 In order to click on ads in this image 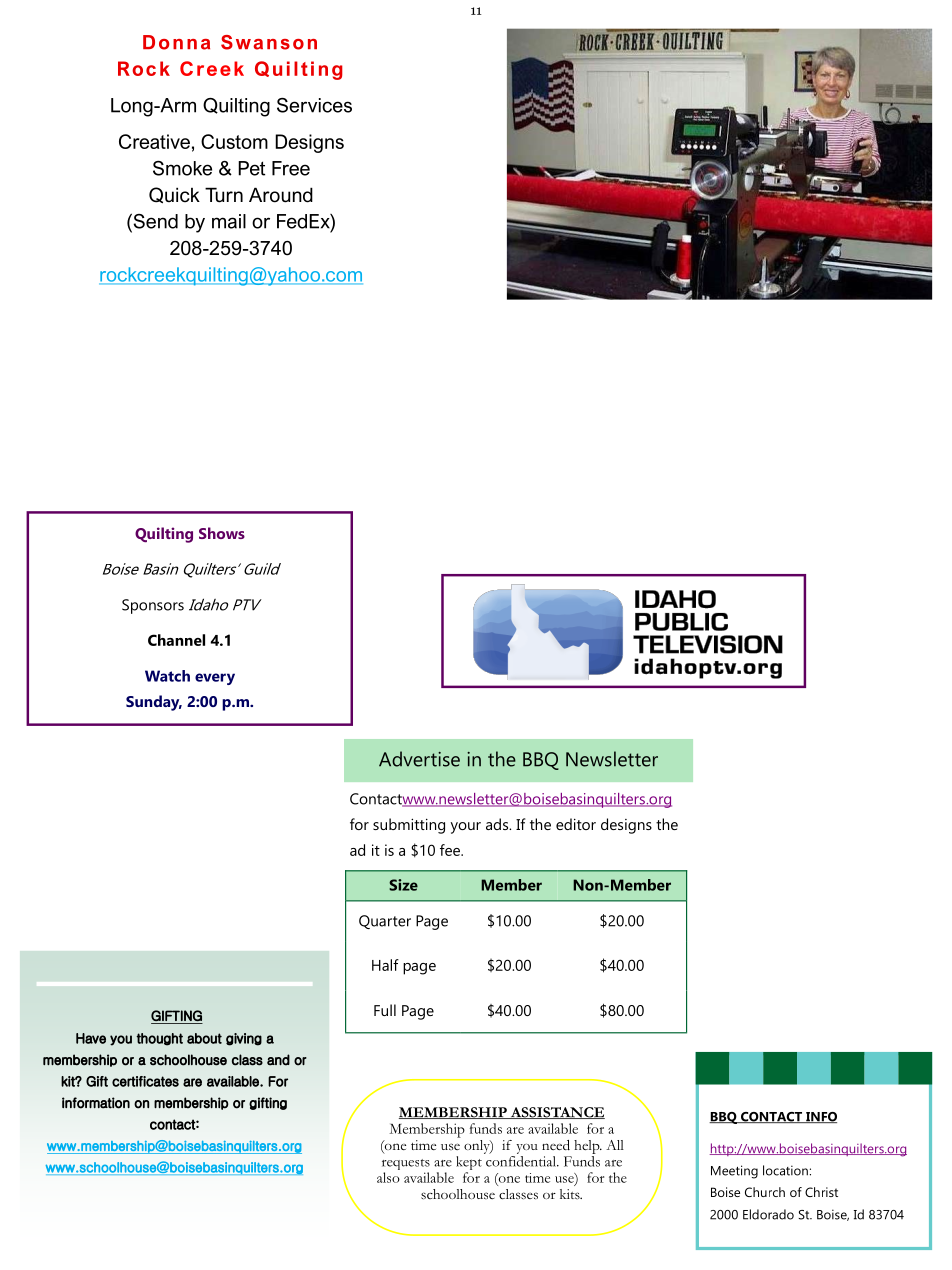, I will do `click(498, 824)`.
